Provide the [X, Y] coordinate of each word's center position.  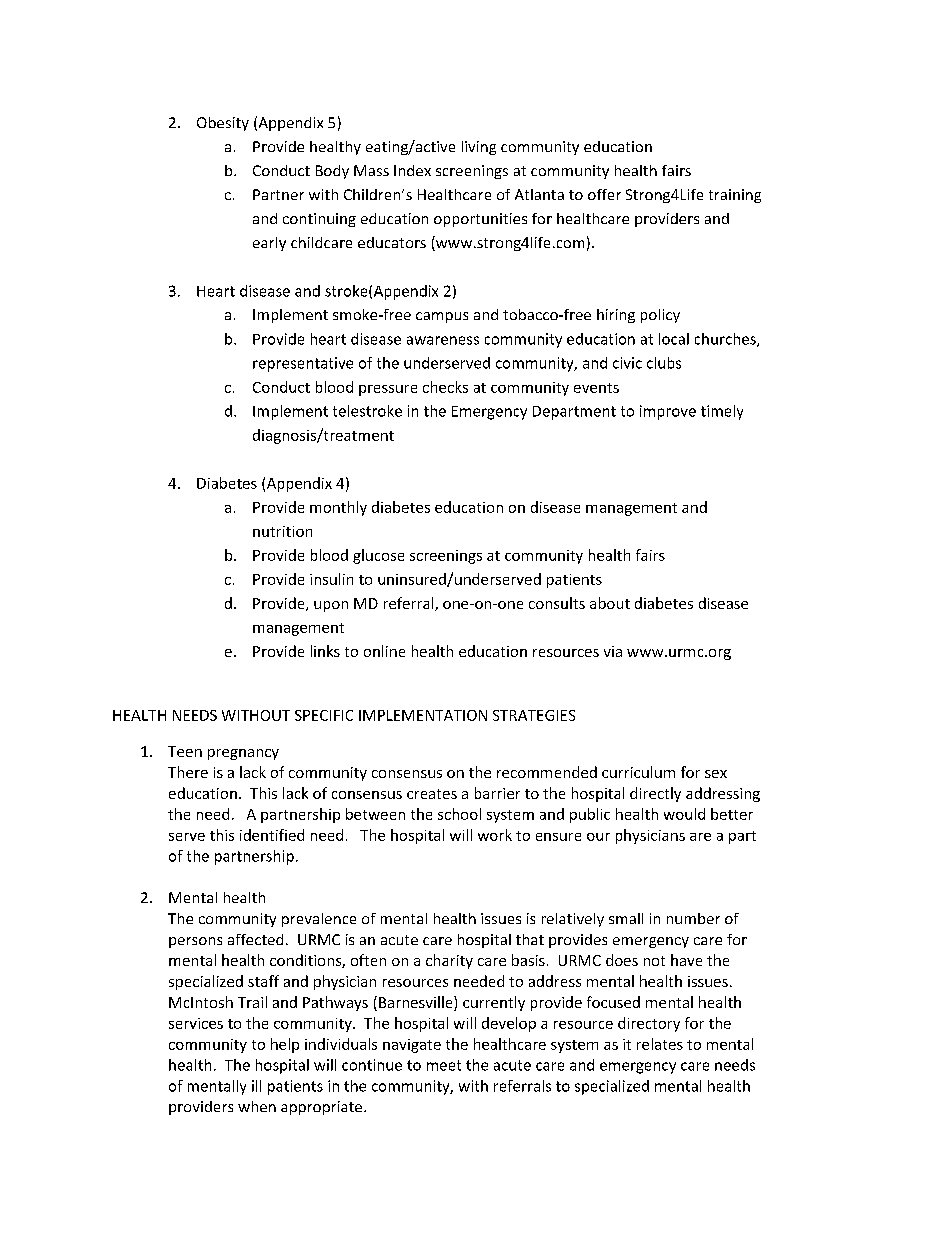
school [459, 814]
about [610, 603]
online [384, 651]
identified [272, 835]
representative [303, 364]
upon [331, 606]
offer [604, 194]
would [684, 814]
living [479, 148]
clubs [664, 363]
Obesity [223, 124]
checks [445, 387]
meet [444, 1065]
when [257, 1106]
